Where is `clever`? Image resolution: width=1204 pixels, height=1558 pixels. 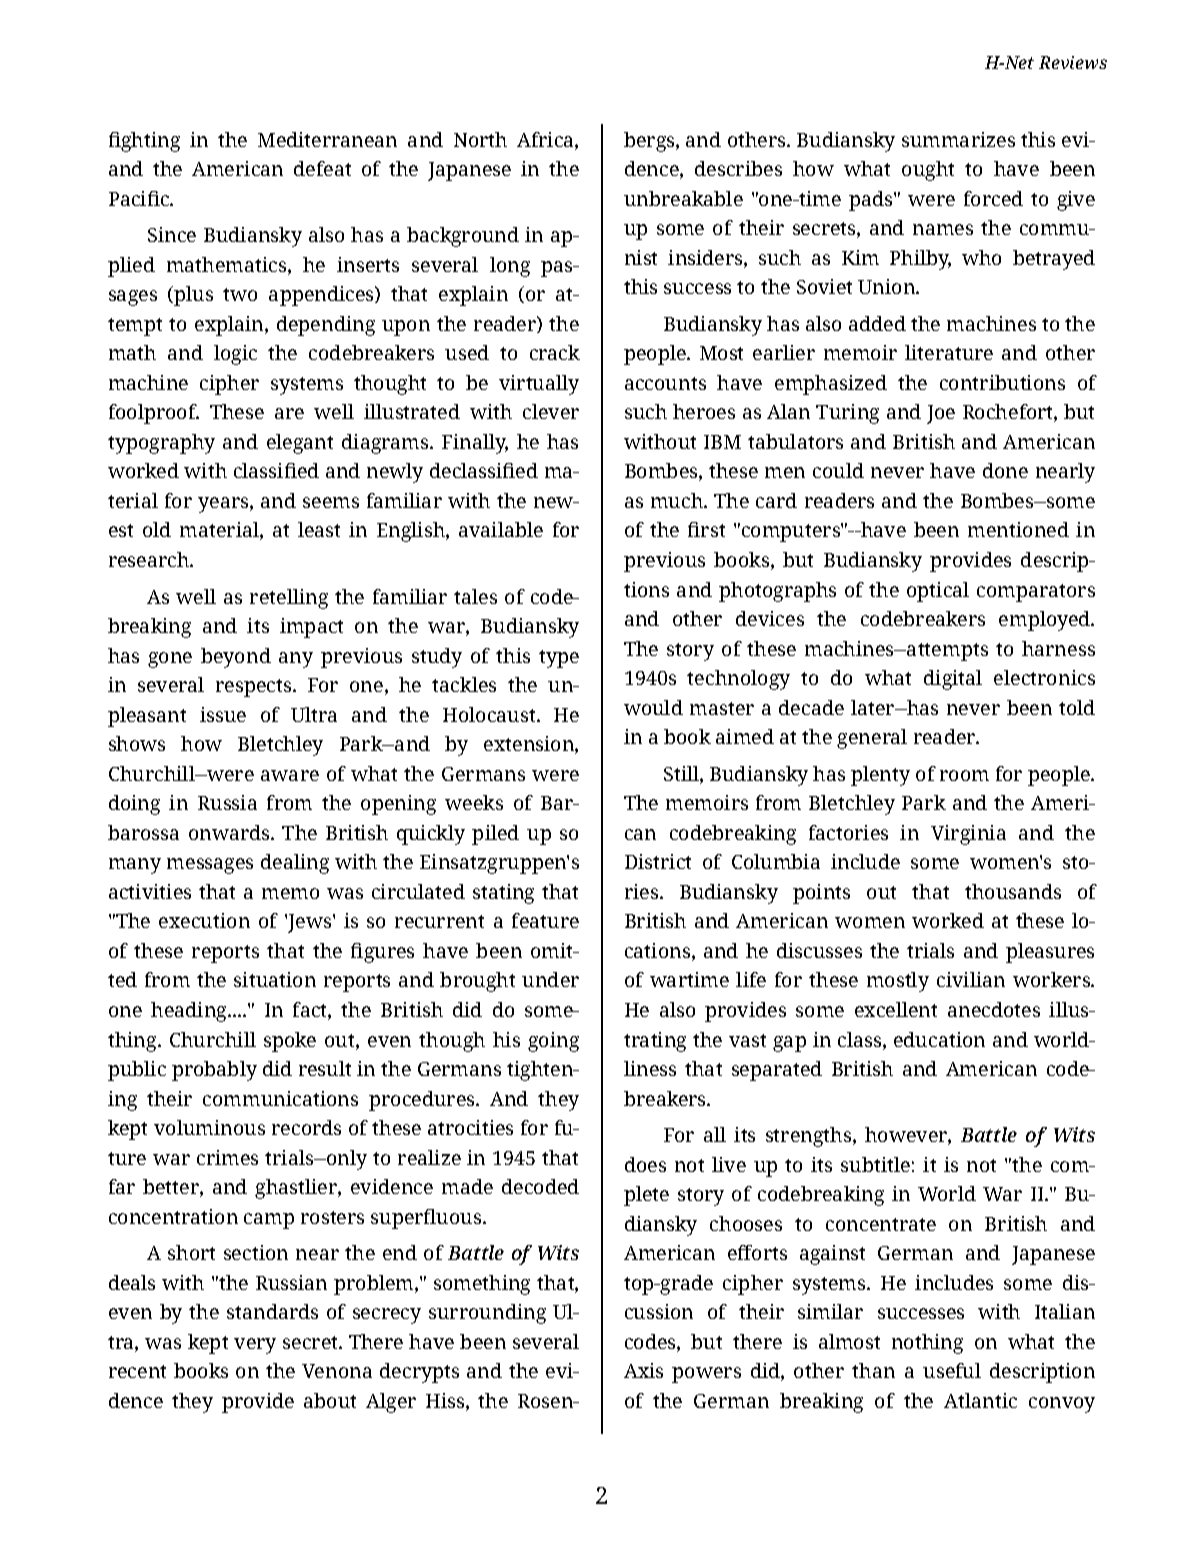
clever is located at coordinates (551, 411).
